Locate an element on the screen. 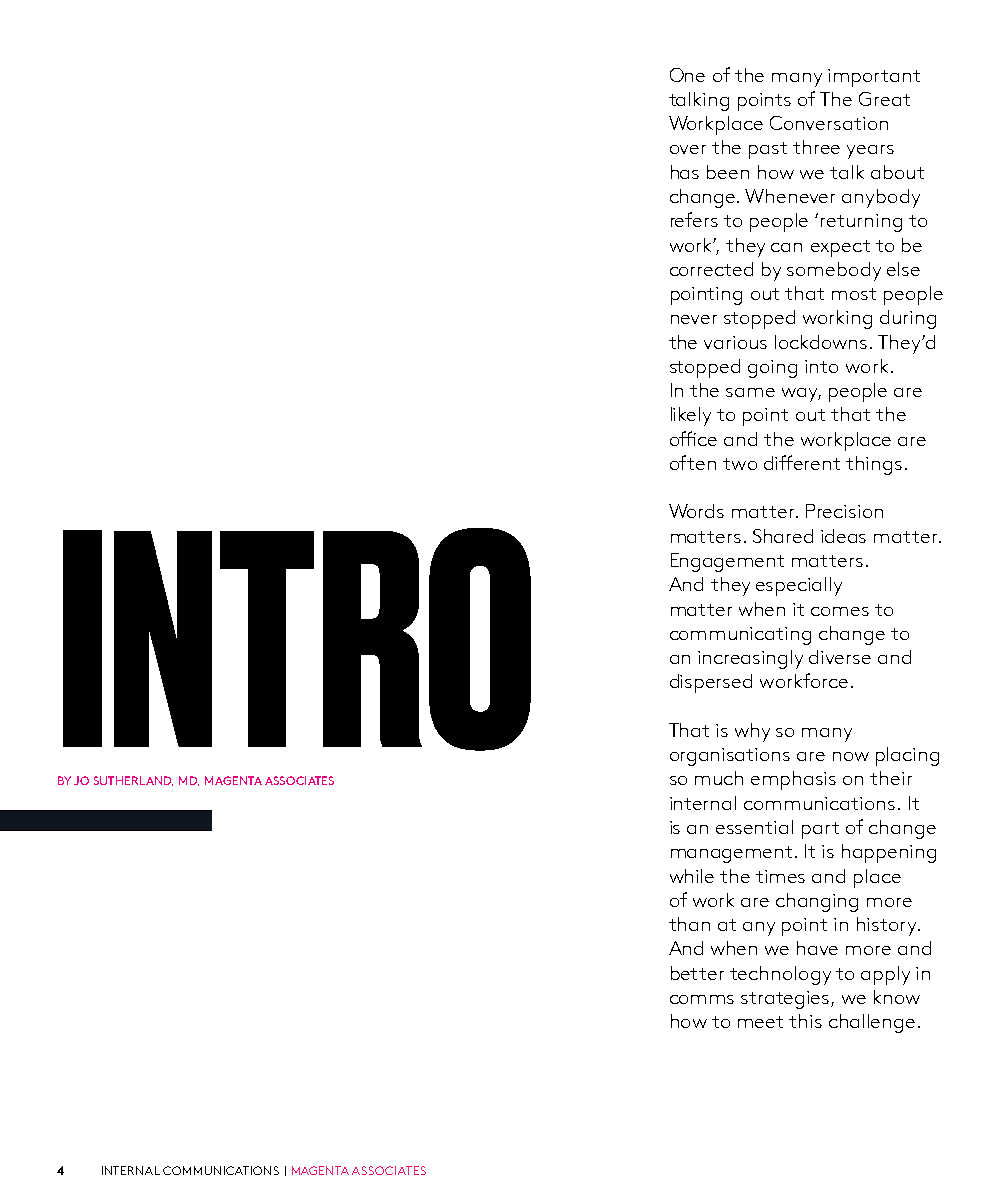 The height and width of the screenshot is (1204, 1003). into is located at coordinates (821, 366).
